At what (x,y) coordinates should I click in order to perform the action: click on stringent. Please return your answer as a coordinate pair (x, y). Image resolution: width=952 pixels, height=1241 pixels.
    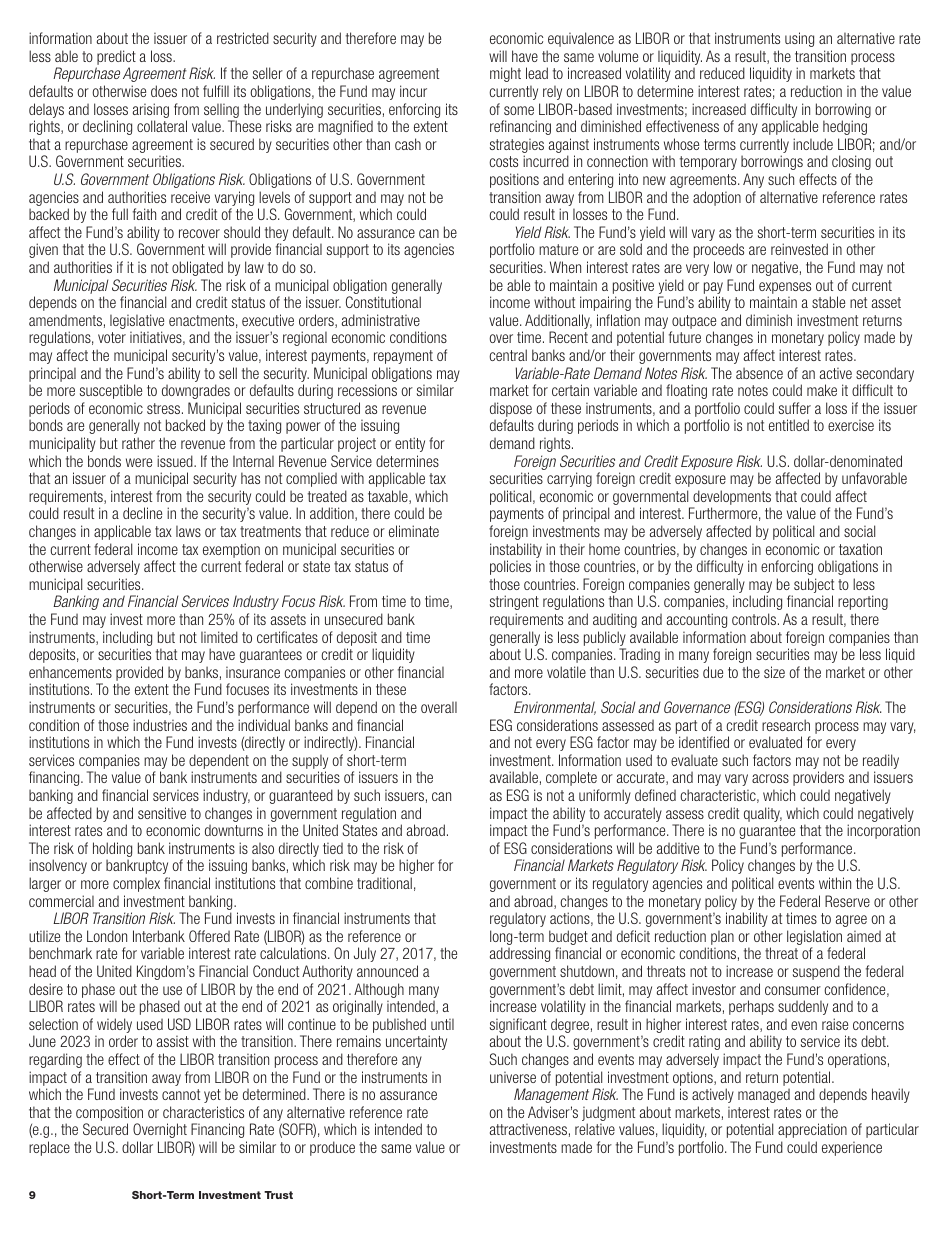
    Looking at the image, I should click on (514, 602).
